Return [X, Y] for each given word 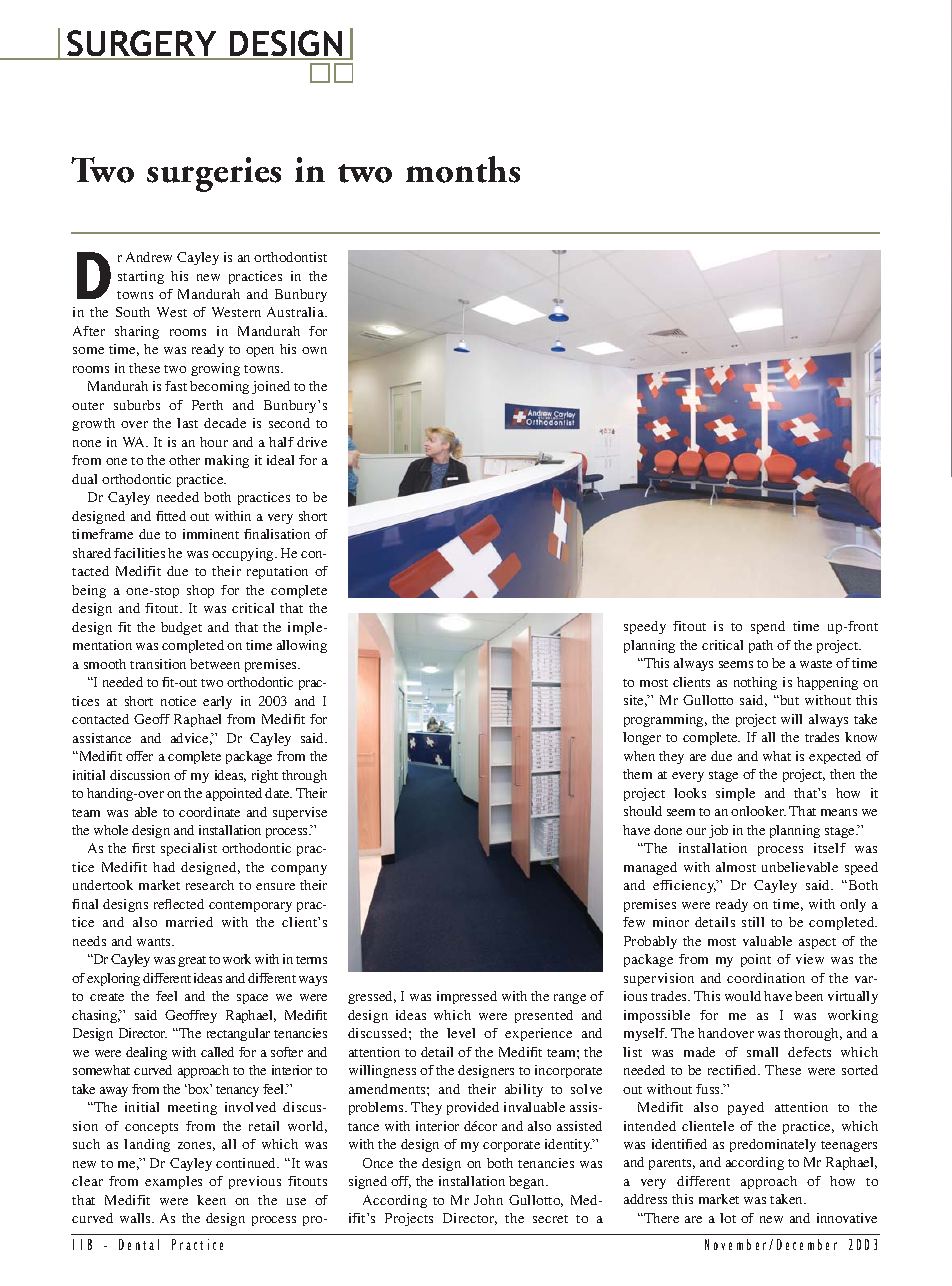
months [463, 169]
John [488, 1200]
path [761, 646]
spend [768, 627]
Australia [296, 312]
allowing [302, 646]
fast [176, 386]
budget [181, 628]
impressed [467, 997]
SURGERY [142, 45]
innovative [847, 1218]
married [189, 922]
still [753, 922]
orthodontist [290, 257]
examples [173, 1182]
